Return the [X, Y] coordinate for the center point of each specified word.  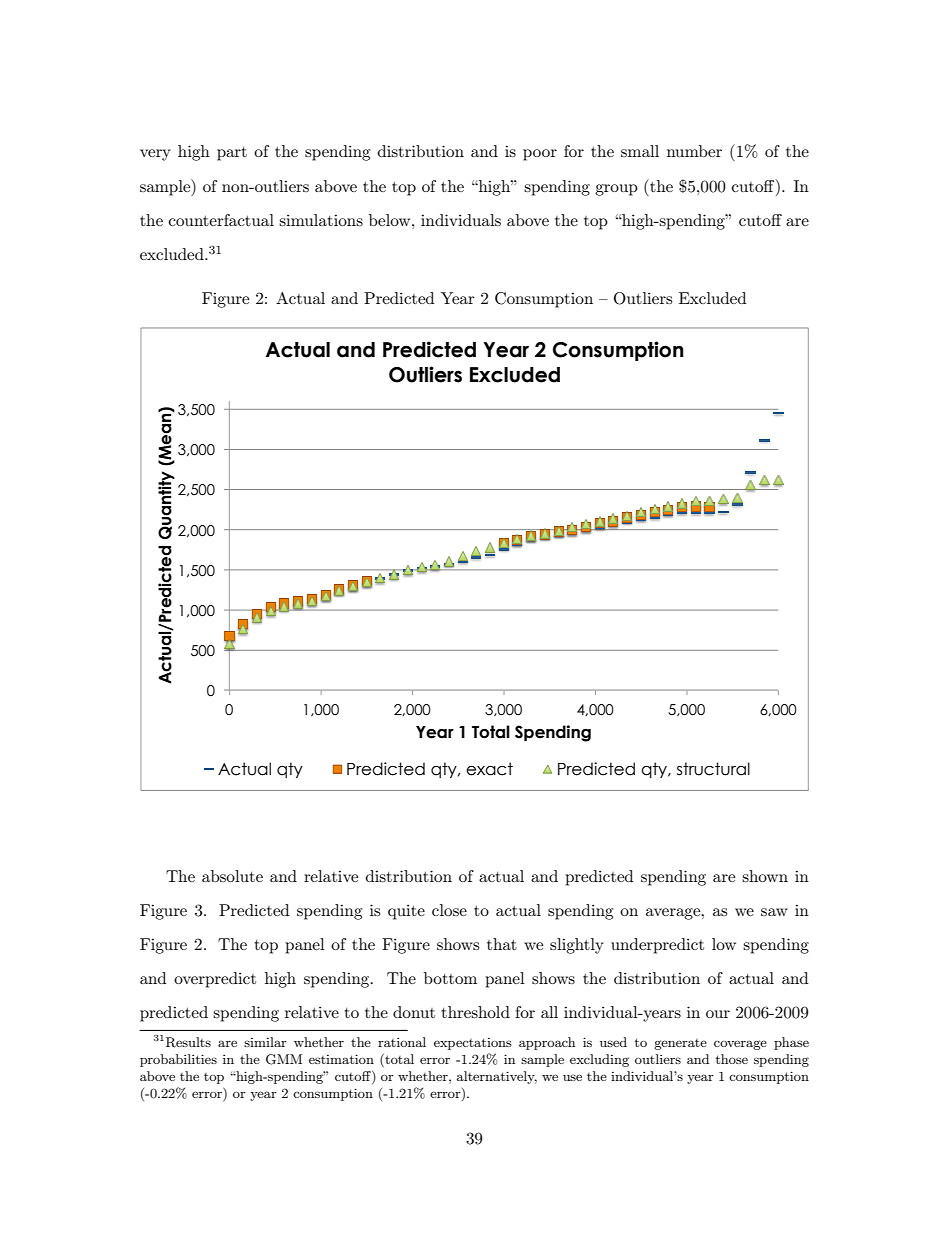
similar [265, 1042]
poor [540, 155]
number [694, 151]
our [718, 1014]
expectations [473, 1044]
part [232, 154]
